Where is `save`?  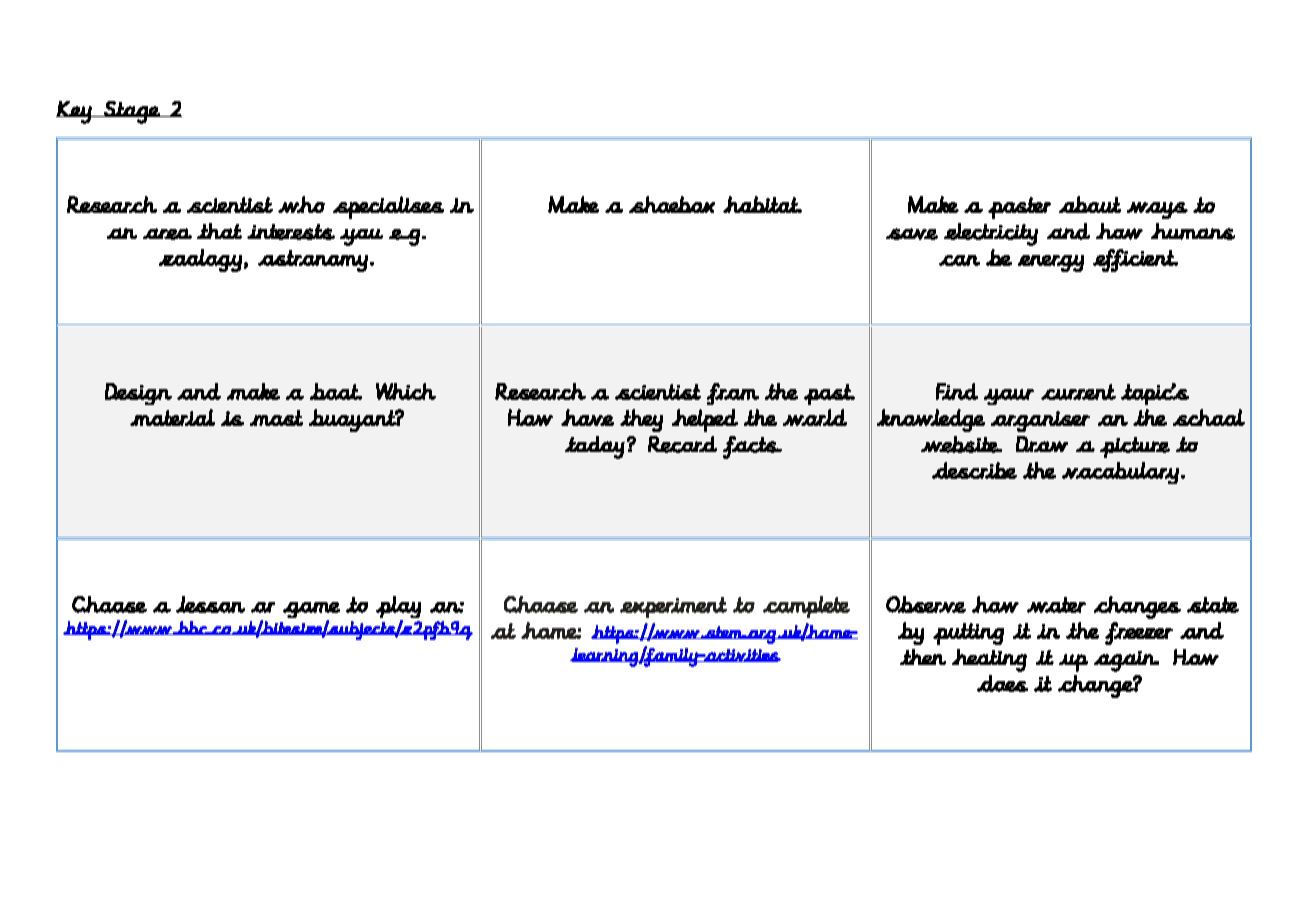 save is located at coordinates (912, 234).
